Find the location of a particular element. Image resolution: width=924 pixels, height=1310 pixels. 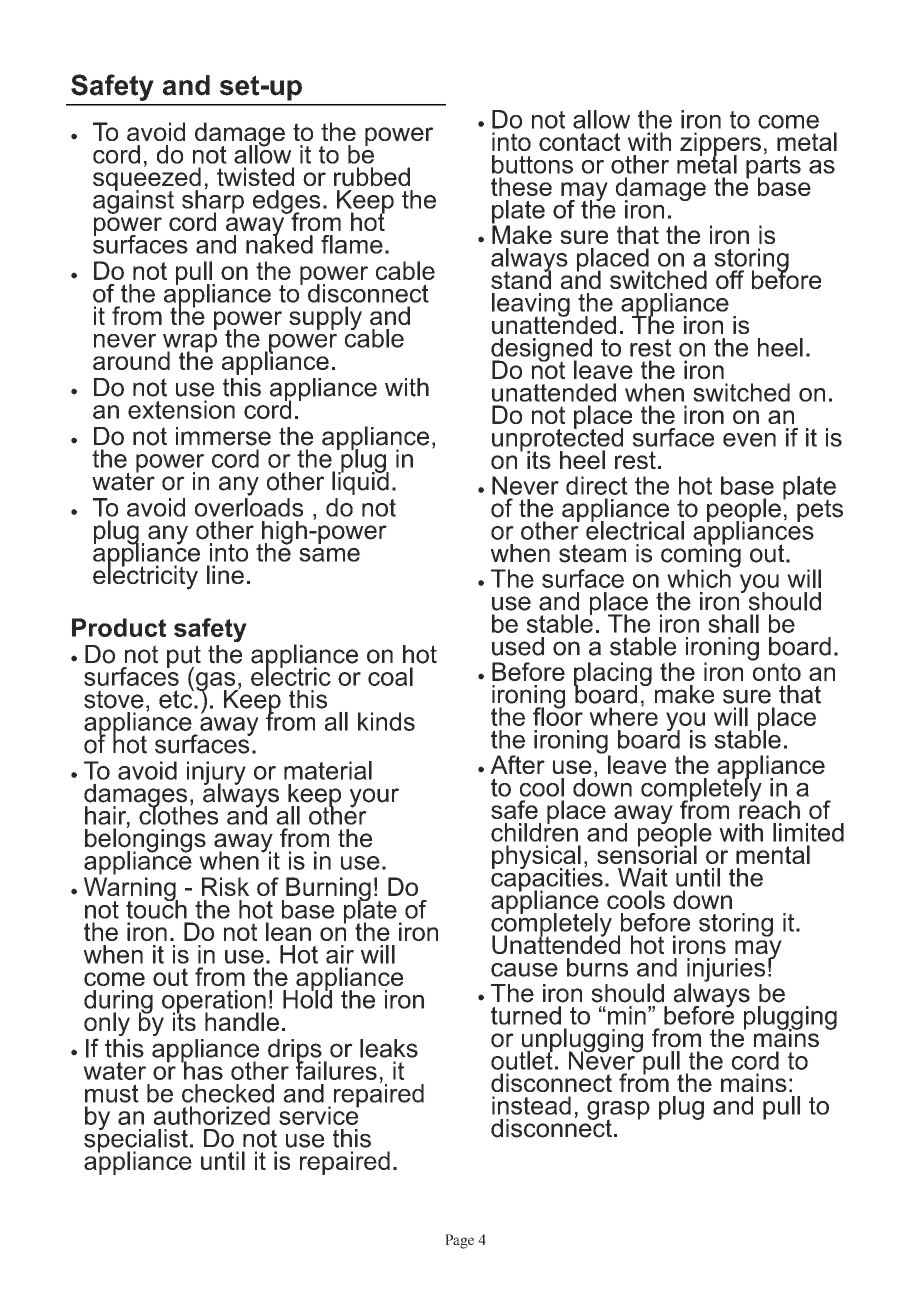

sharp is located at coordinates (213, 202).
